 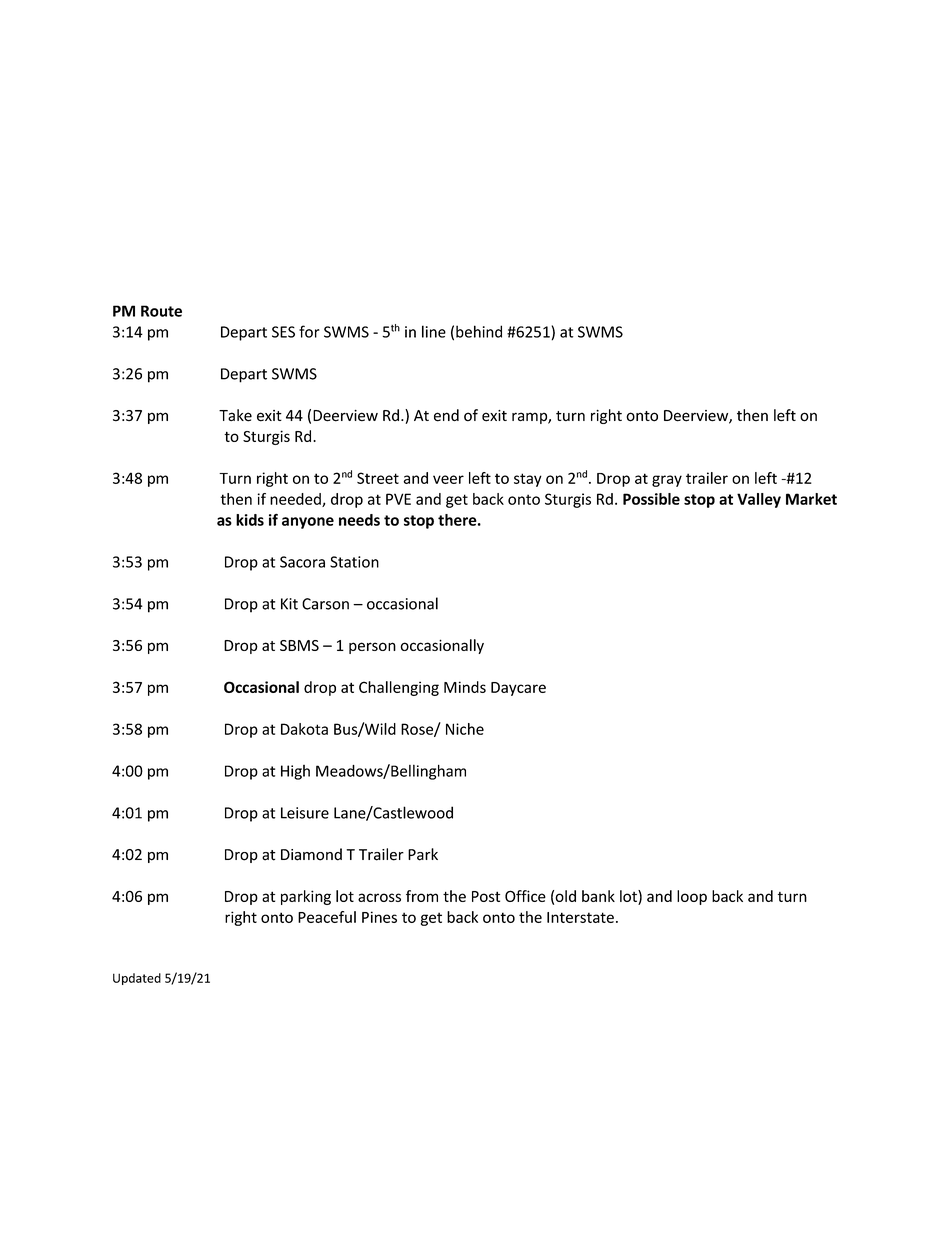 I want to click on behind, so click(x=479, y=331).
